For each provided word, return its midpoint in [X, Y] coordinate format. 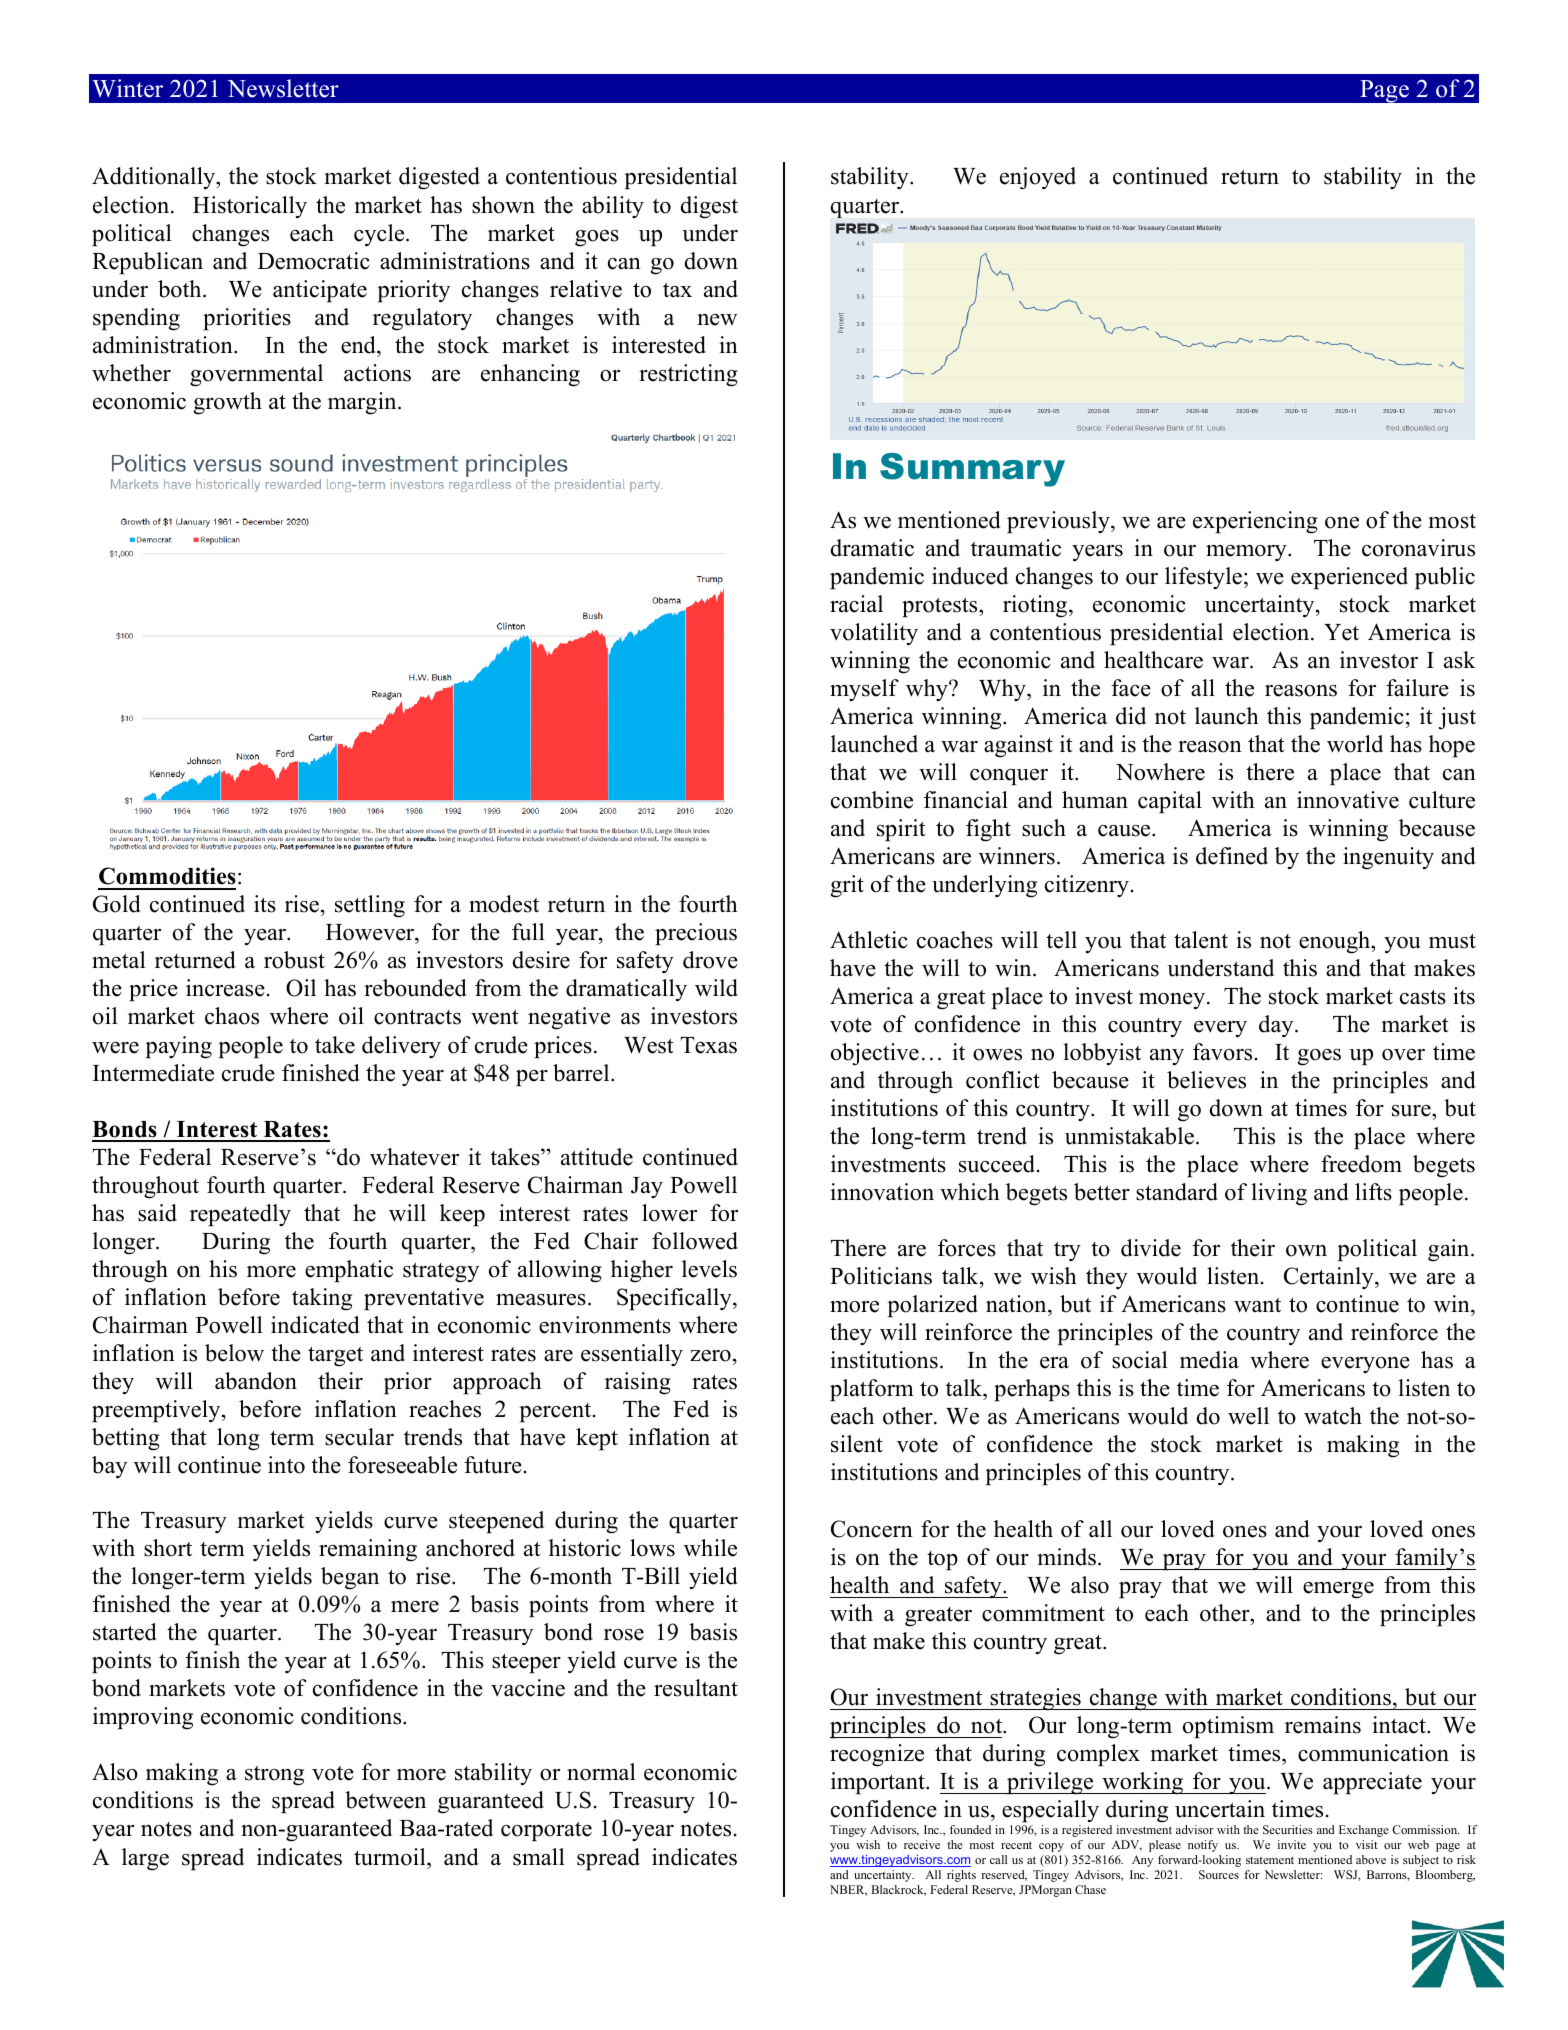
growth [228, 403]
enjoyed [1038, 178]
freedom [1361, 1164]
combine [872, 800]
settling [370, 906]
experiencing [1255, 522]
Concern [872, 1529]
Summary [972, 470]
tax [677, 289]
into [286, 1465]
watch [1333, 1416]
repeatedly [240, 1215]
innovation [882, 1192]
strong [274, 1776]
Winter [127, 88]
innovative [1348, 800]
